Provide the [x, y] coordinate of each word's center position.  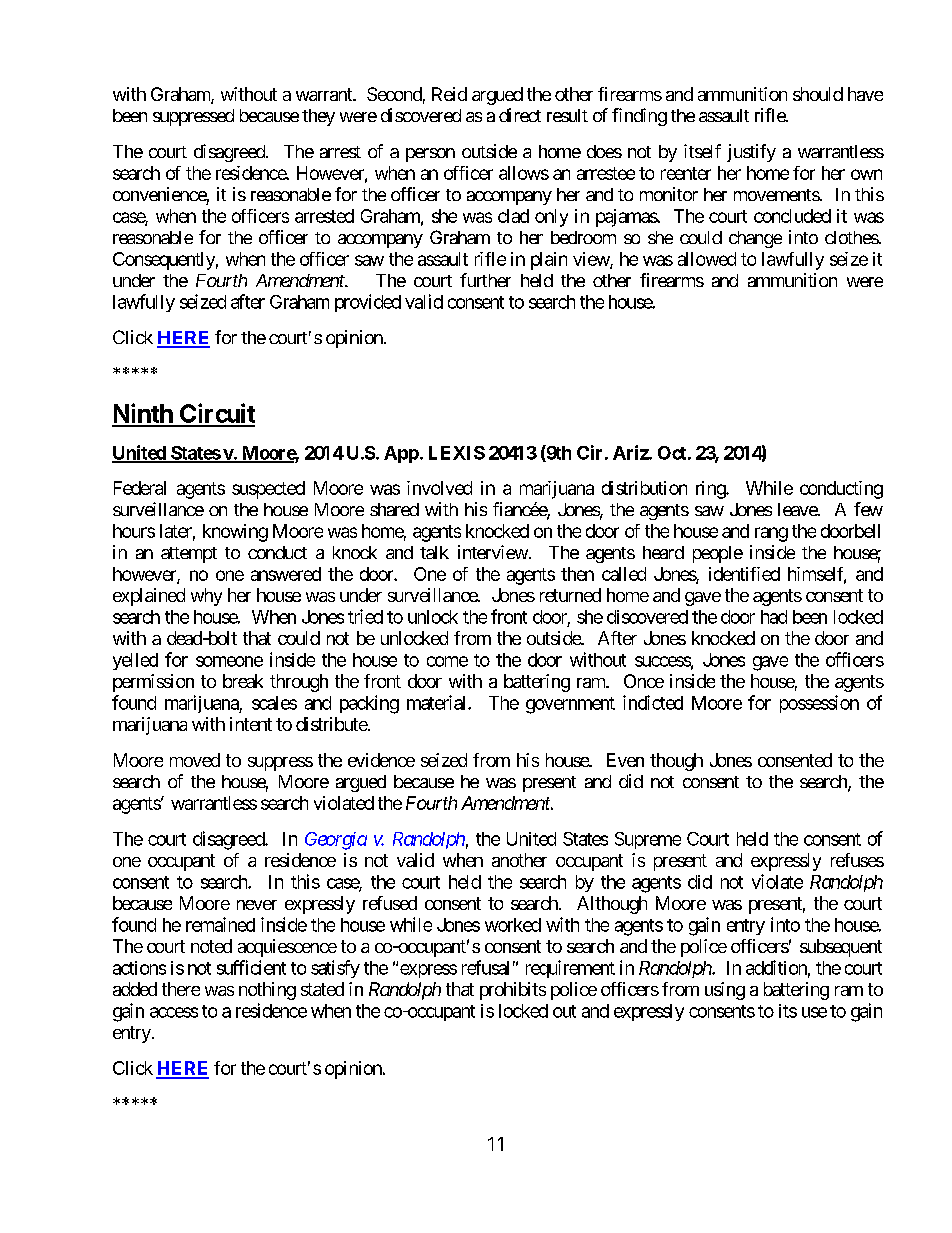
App [401, 454]
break [243, 681]
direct [520, 115]
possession [819, 704]
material [438, 702]
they [318, 117]
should [818, 94]
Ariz [631, 452]
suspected [268, 490]
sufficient [251, 967]
